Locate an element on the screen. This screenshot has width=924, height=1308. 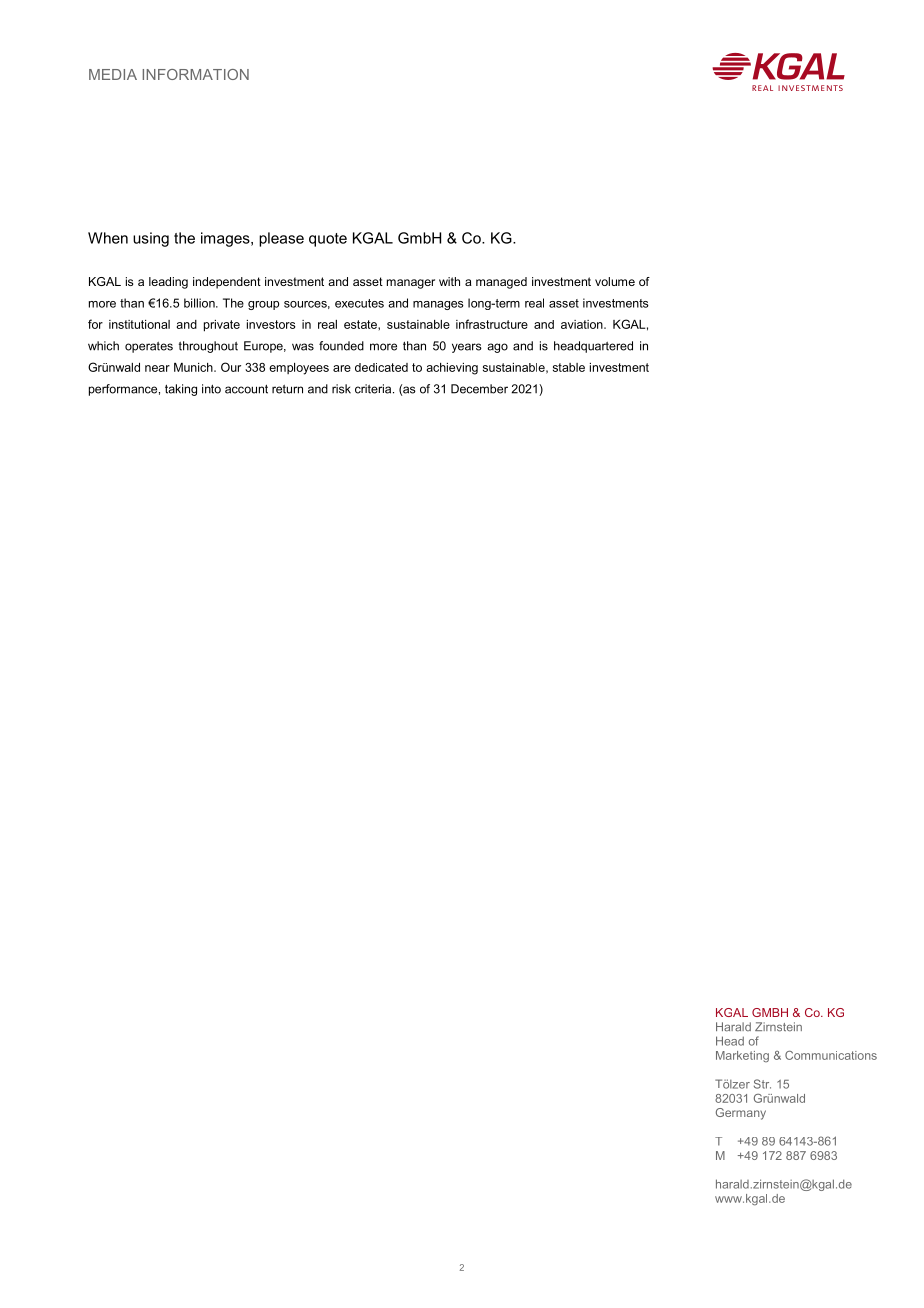
INFORMATION is located at coordinates (196, 74).
